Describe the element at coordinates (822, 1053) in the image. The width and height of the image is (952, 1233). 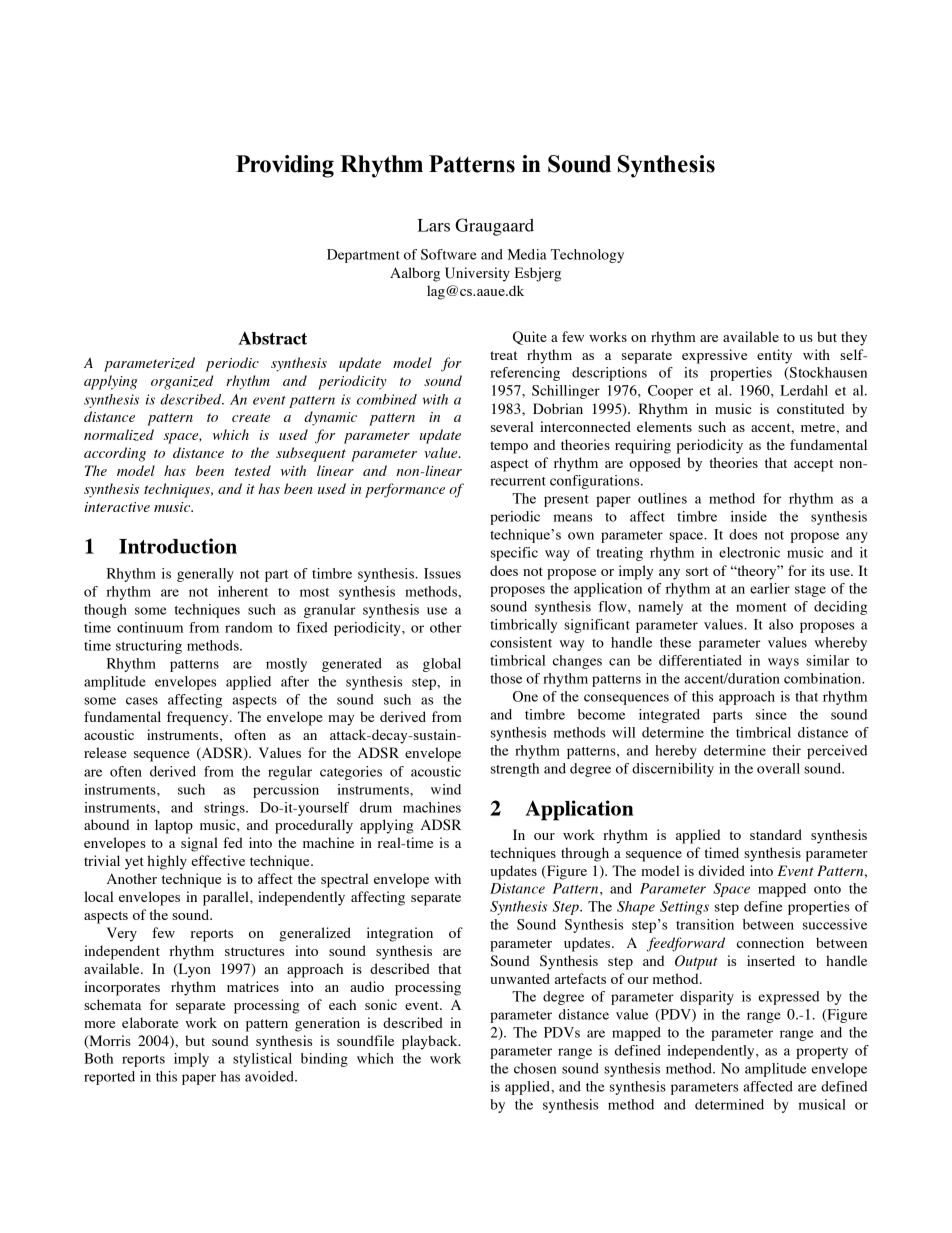
I see `property` at that location.
